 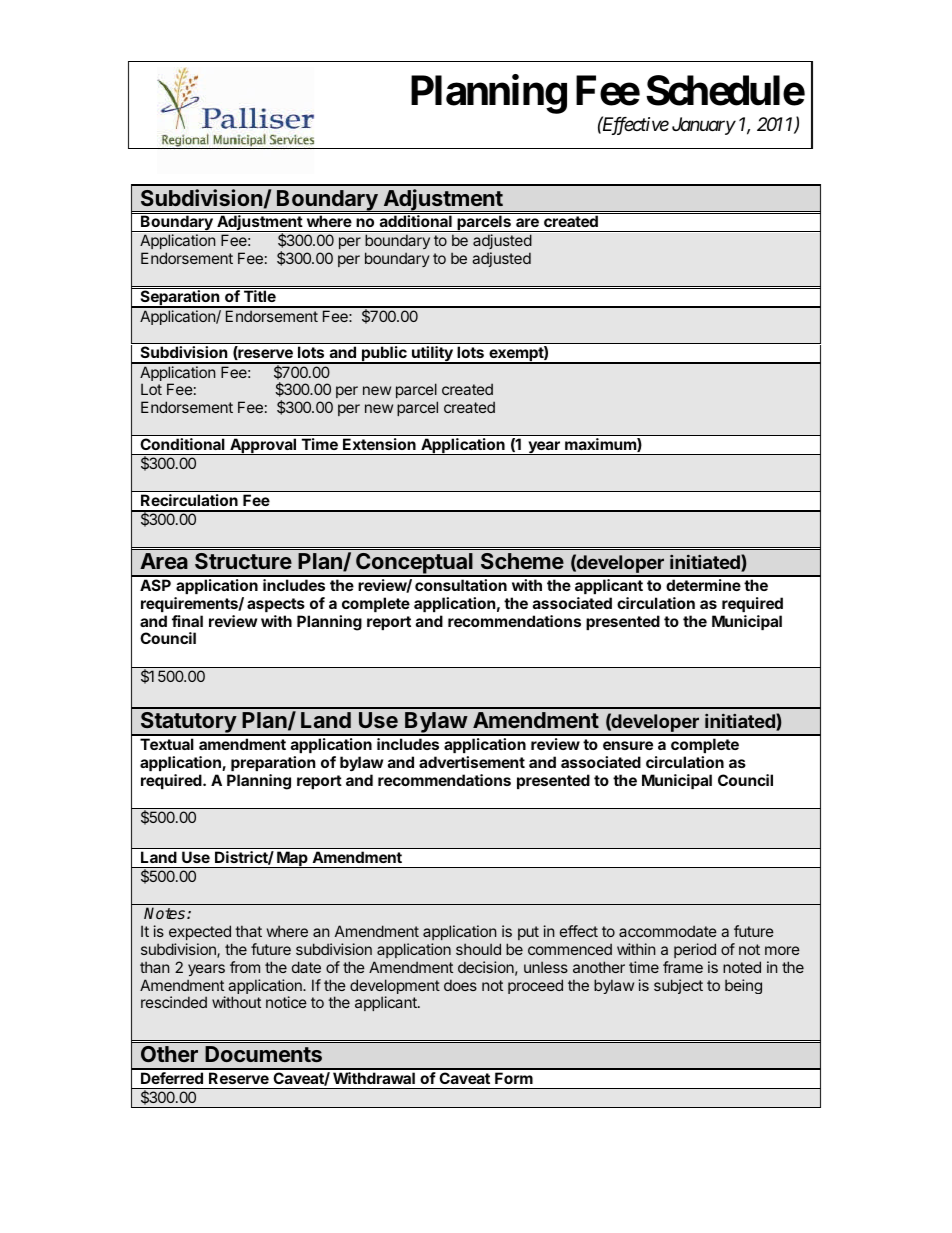 What do you see at coordinates (243, 561) in the screenshot?
I see `Structure` at bounding box center [243, 561].
